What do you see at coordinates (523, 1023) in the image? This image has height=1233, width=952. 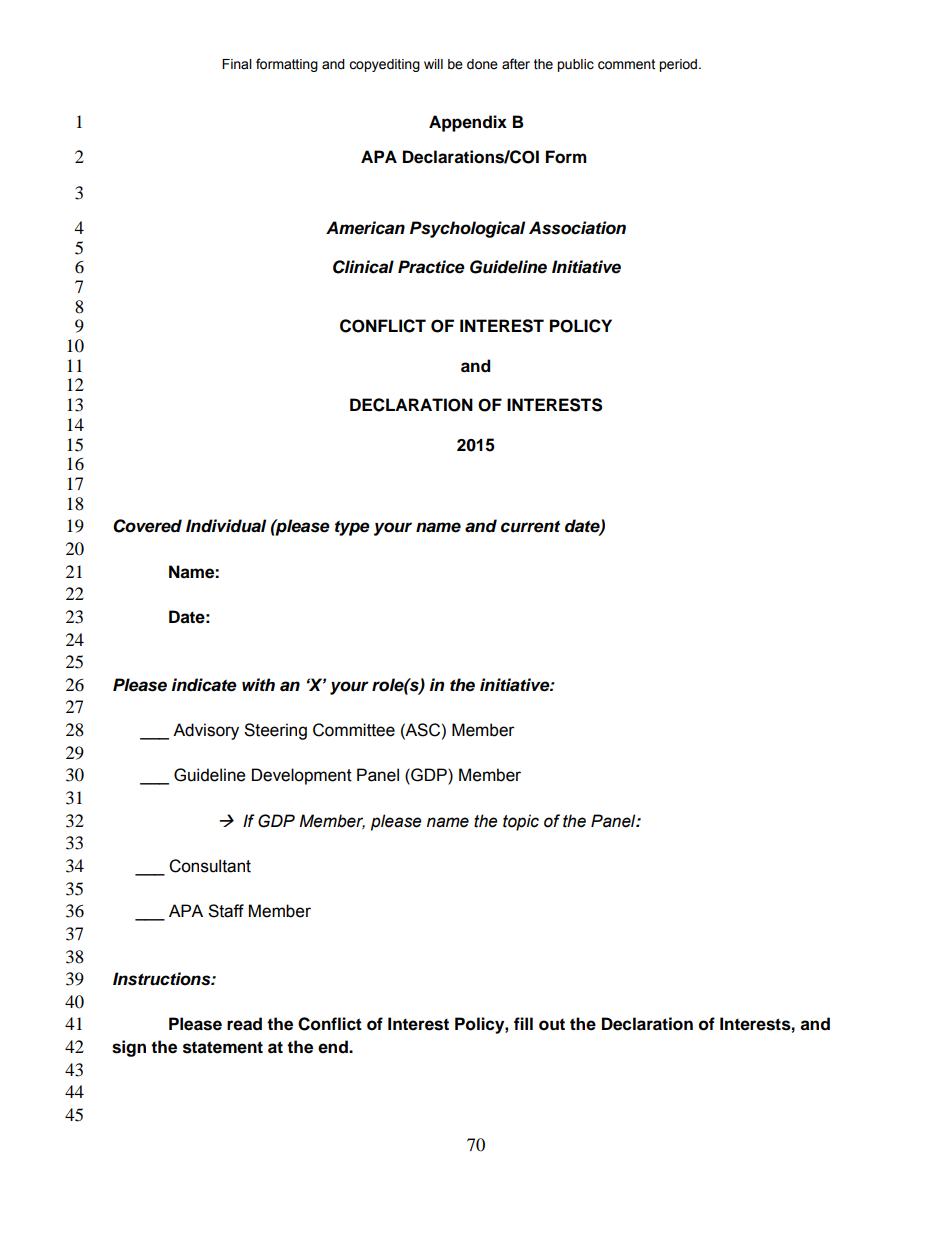 I see `fill` at bounding box center [523, 1023].
